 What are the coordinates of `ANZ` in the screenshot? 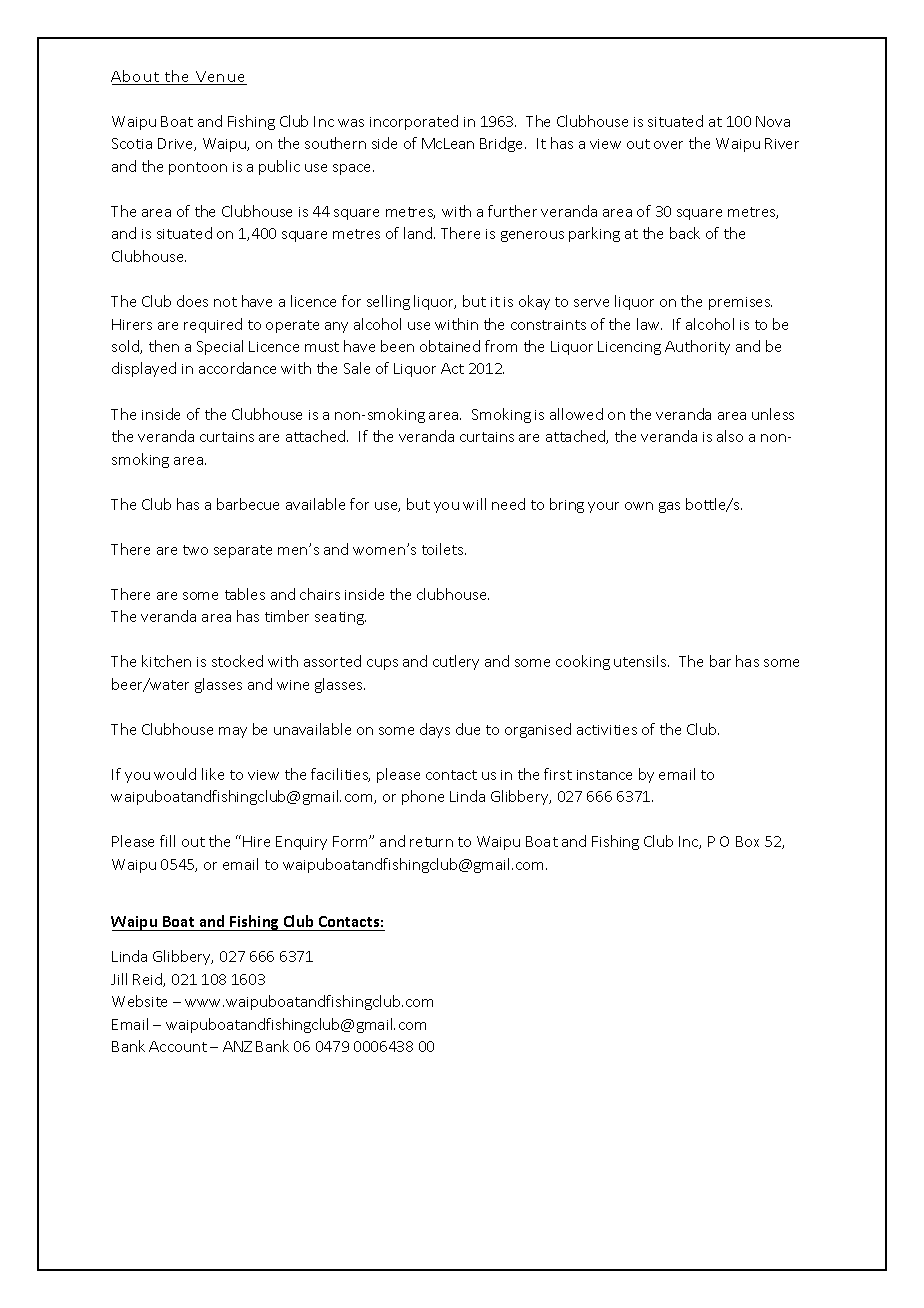 It's located at (237, 1046).
